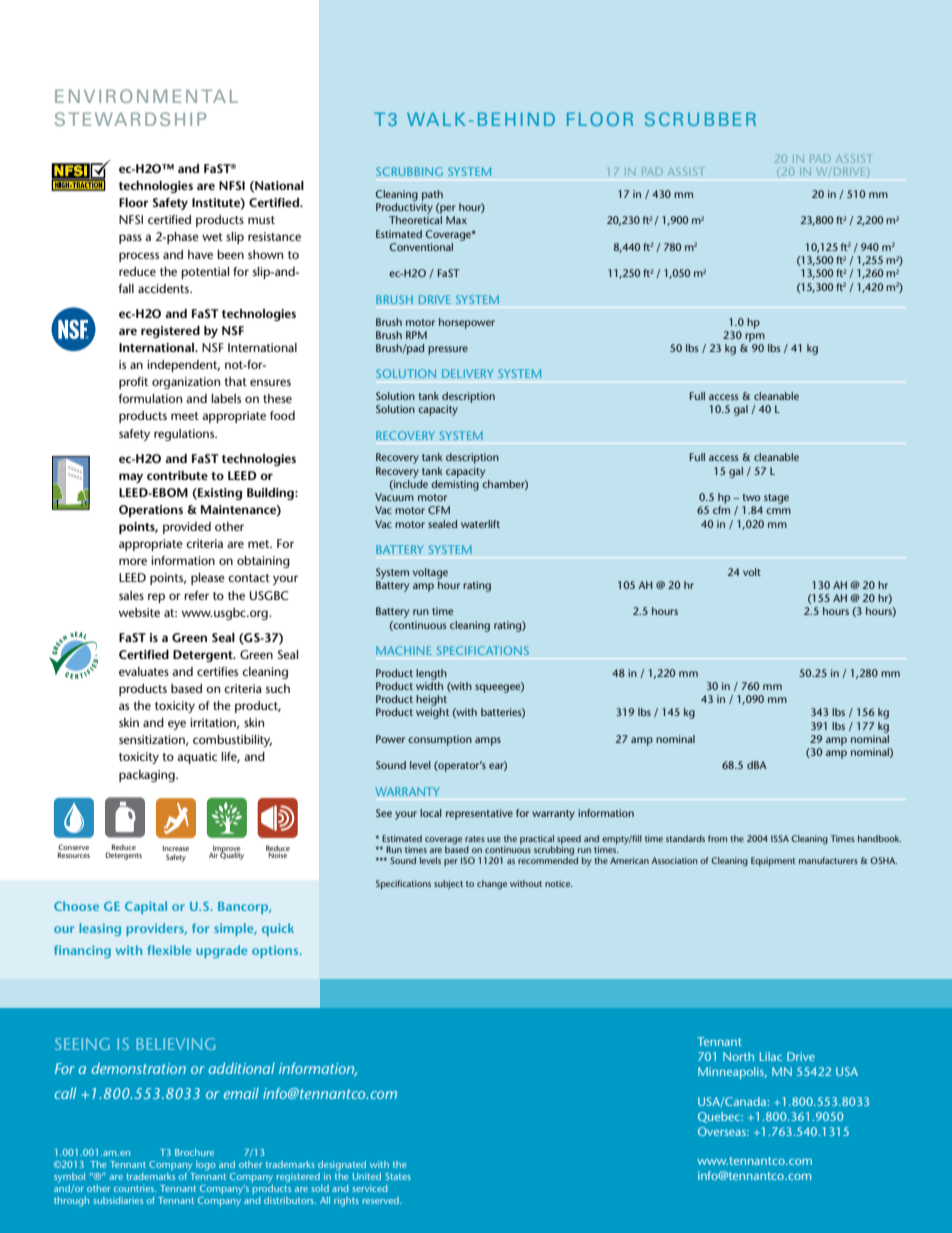  I want to click on Lilac, so click(771, 1056).
